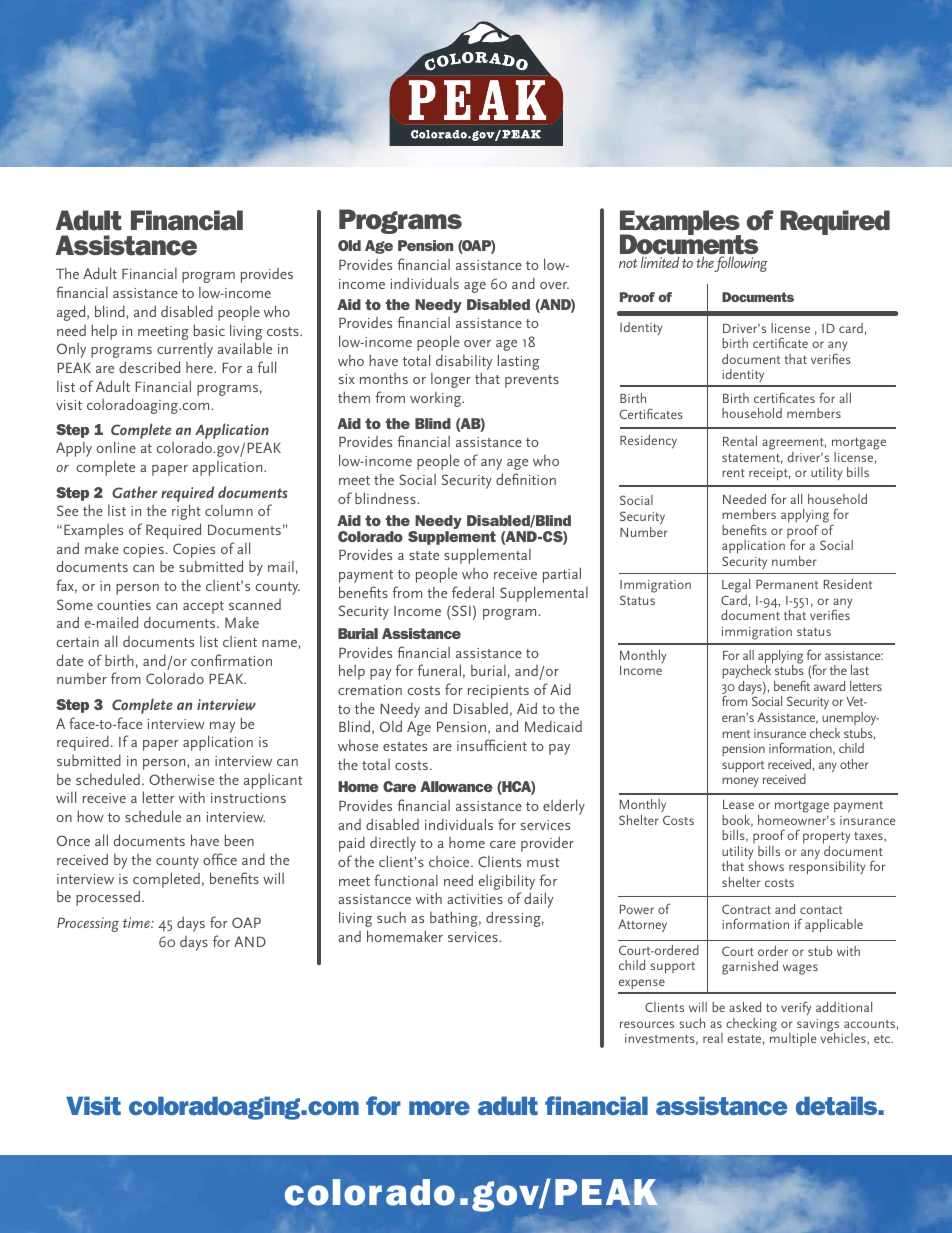  What do you see at coordinates (209, 330) in the document?
I see `basic` at bounding box center [209, 330].
